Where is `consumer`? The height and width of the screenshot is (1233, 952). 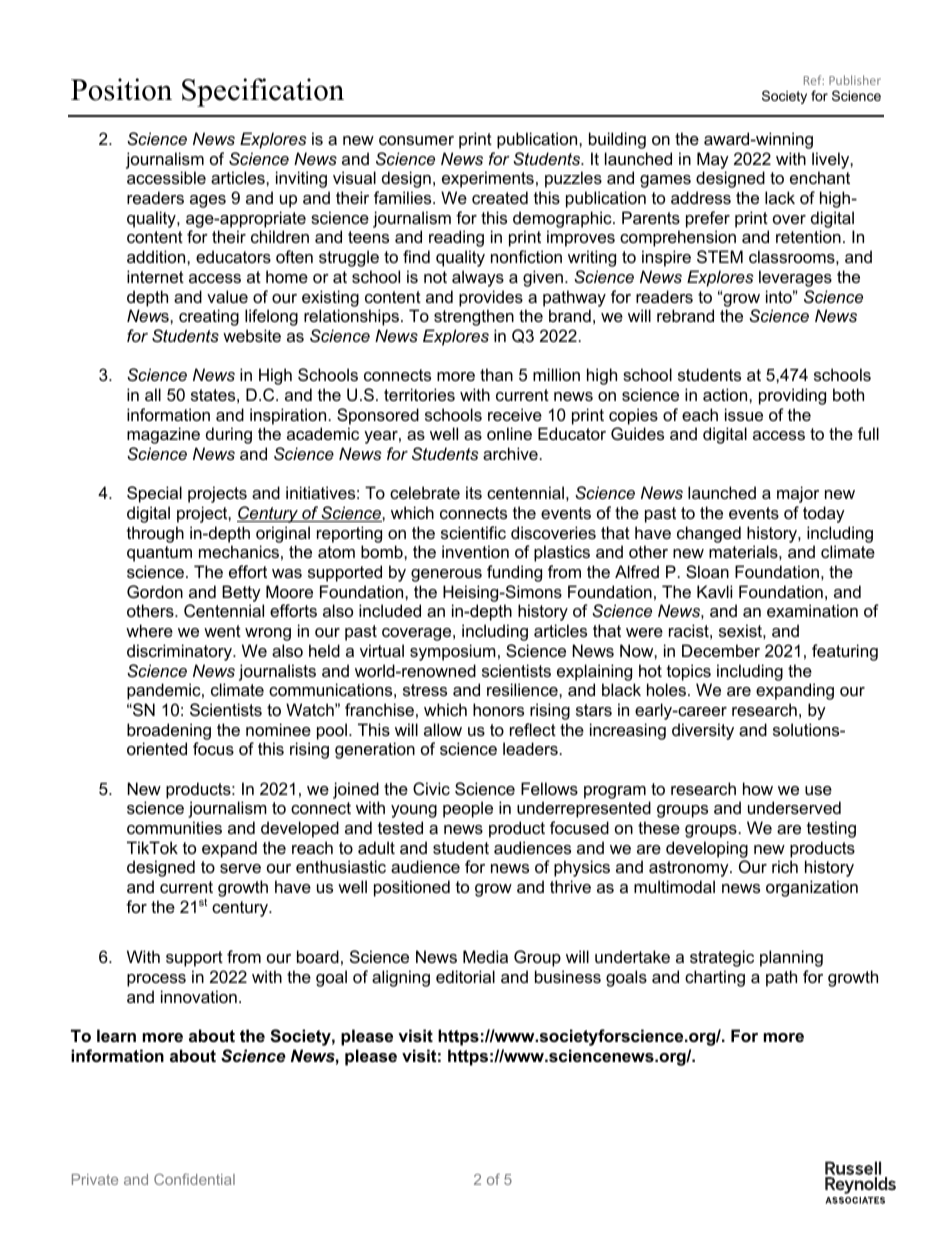 consumer is located at coordinates (416, 140).
